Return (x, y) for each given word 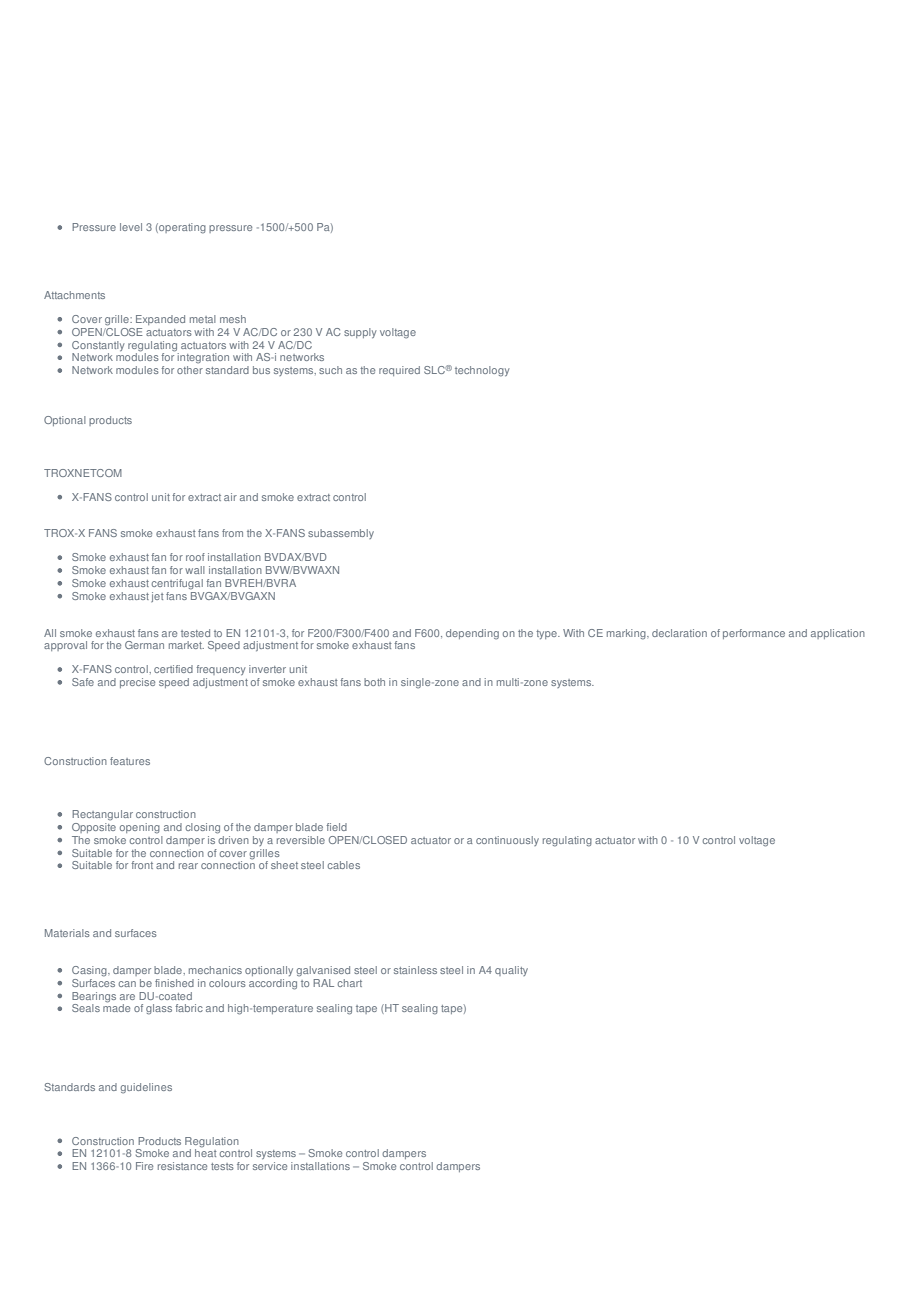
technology (482, 371)
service (270, 1166)
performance (754, 634)
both (374, 682)
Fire (144, 1166)
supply (360, 333)
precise (137, 683)
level (131, 227)
